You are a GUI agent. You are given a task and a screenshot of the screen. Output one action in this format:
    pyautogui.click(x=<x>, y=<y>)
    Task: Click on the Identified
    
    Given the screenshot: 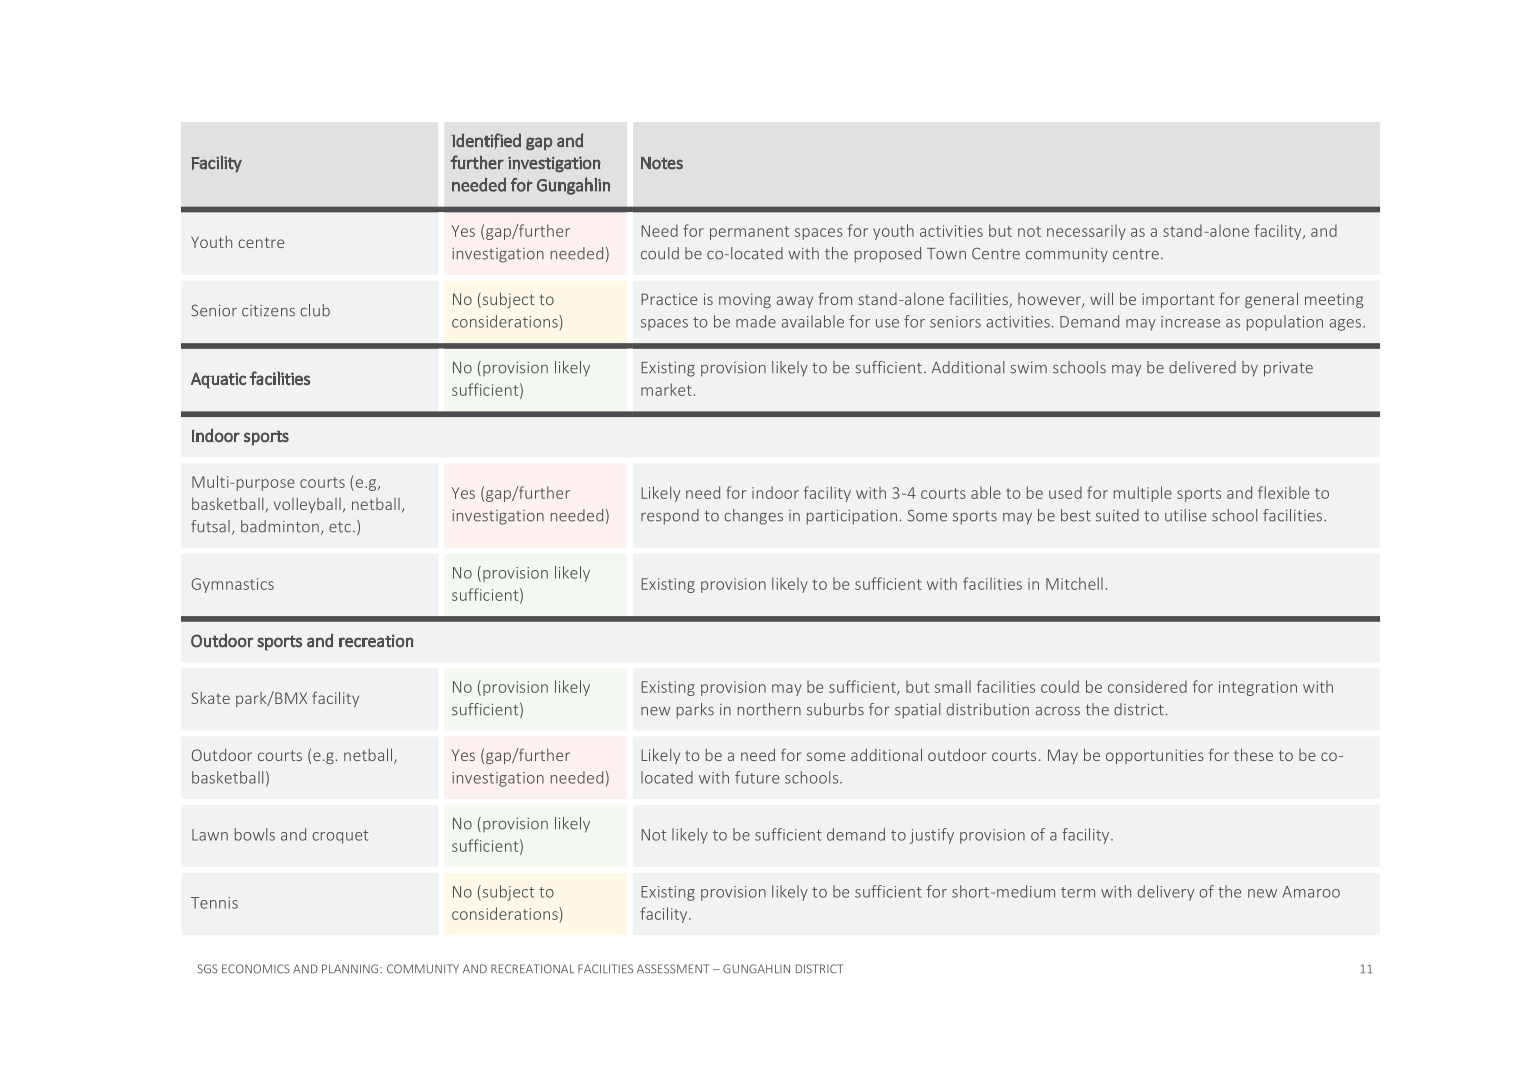 What is the action you would take?
    pyautogui.click(x=486, y=141)
